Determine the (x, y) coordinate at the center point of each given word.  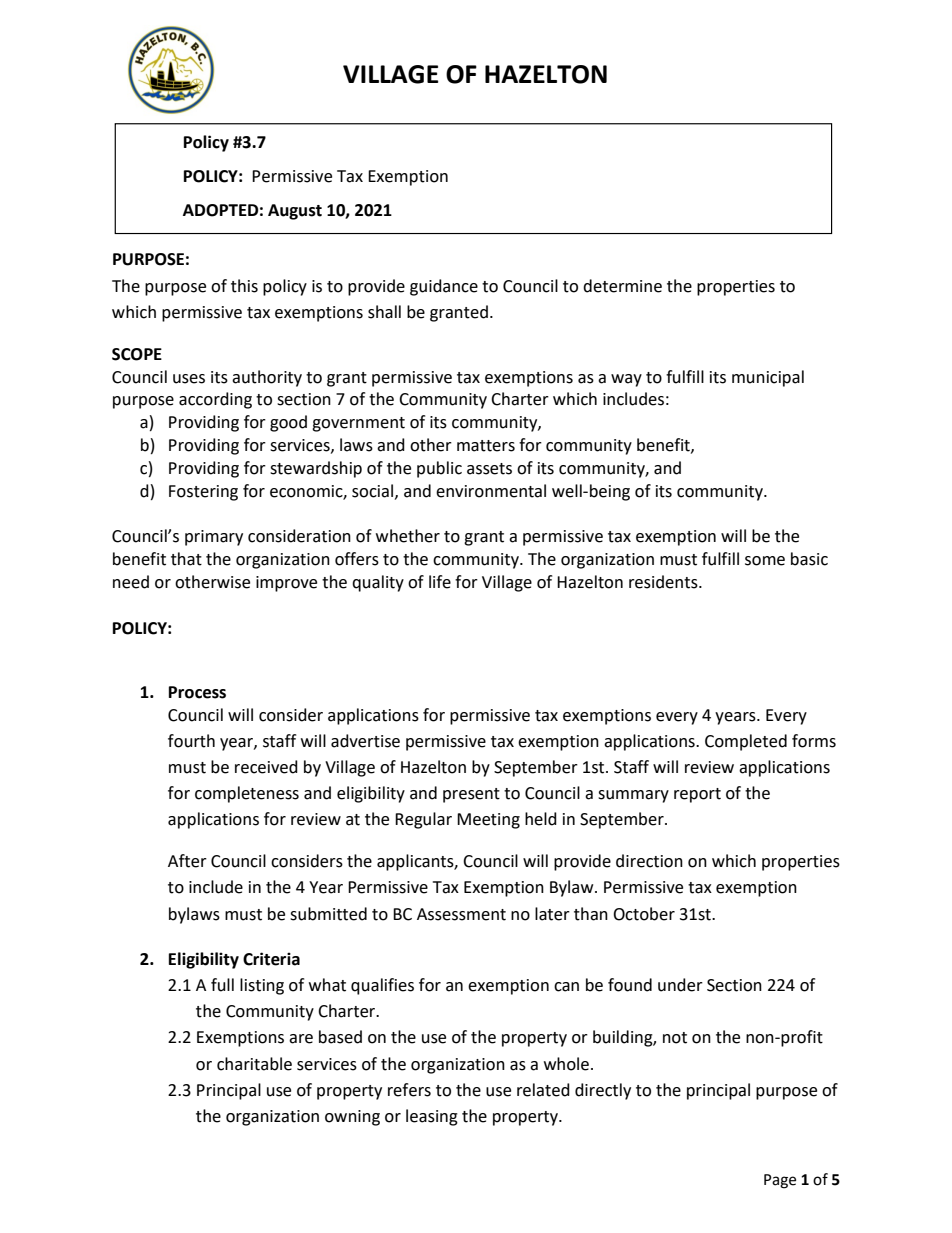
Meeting (488, 821)
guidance (444, 287)
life (440, 582)
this (244, 286)
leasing (432, 1117)
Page (780, 1181)
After (187, 861)
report (697, 795)
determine (622, 286)
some (765, 561)
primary (214, 538)
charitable (254, 1064)
